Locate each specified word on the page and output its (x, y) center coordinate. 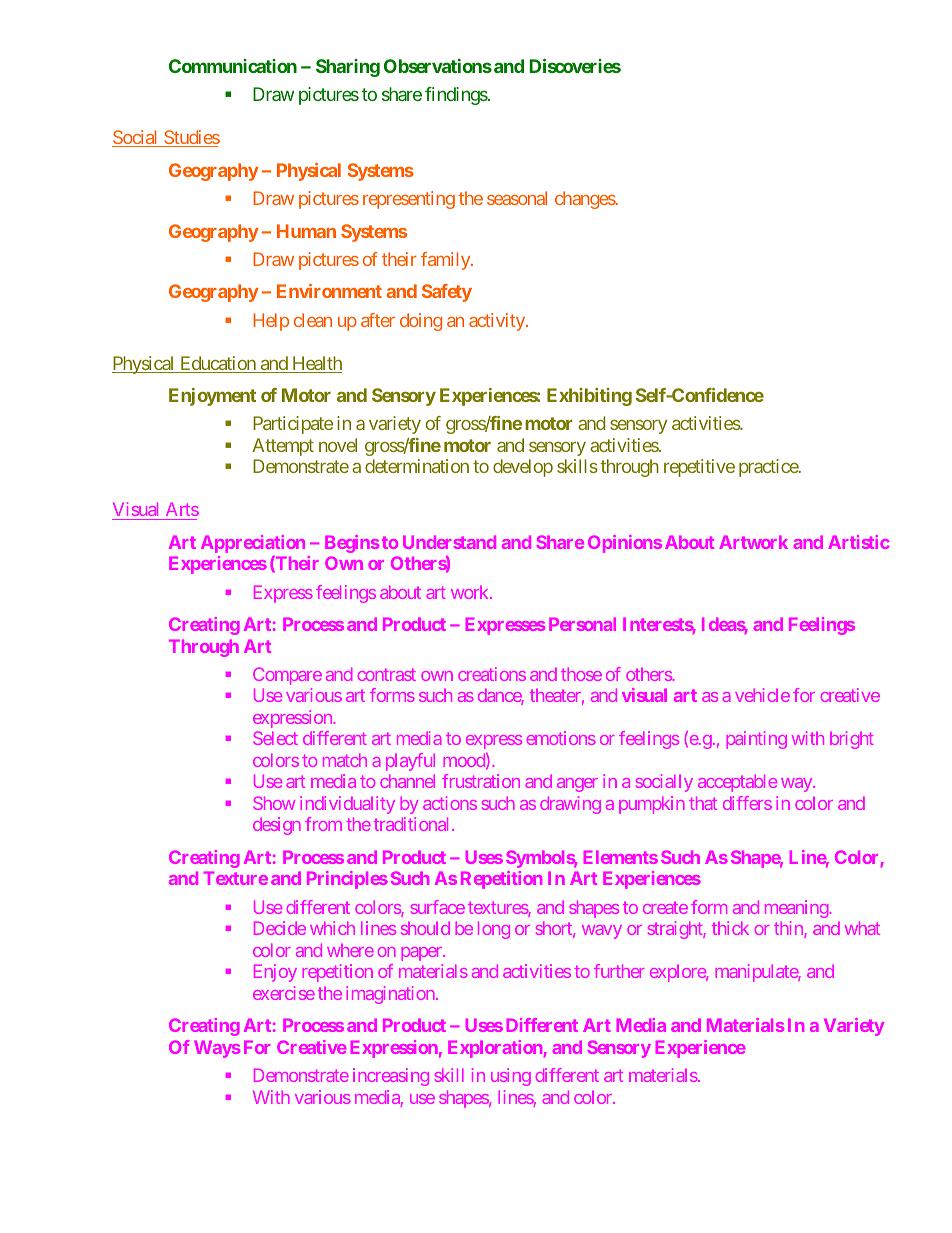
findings (456, 96)
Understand (449, 542)
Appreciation (253, 544)
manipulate (757, 973)
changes (585, 200)
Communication (233, 66)
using (511, 1077)
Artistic (858, 542)
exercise (284, 993)
